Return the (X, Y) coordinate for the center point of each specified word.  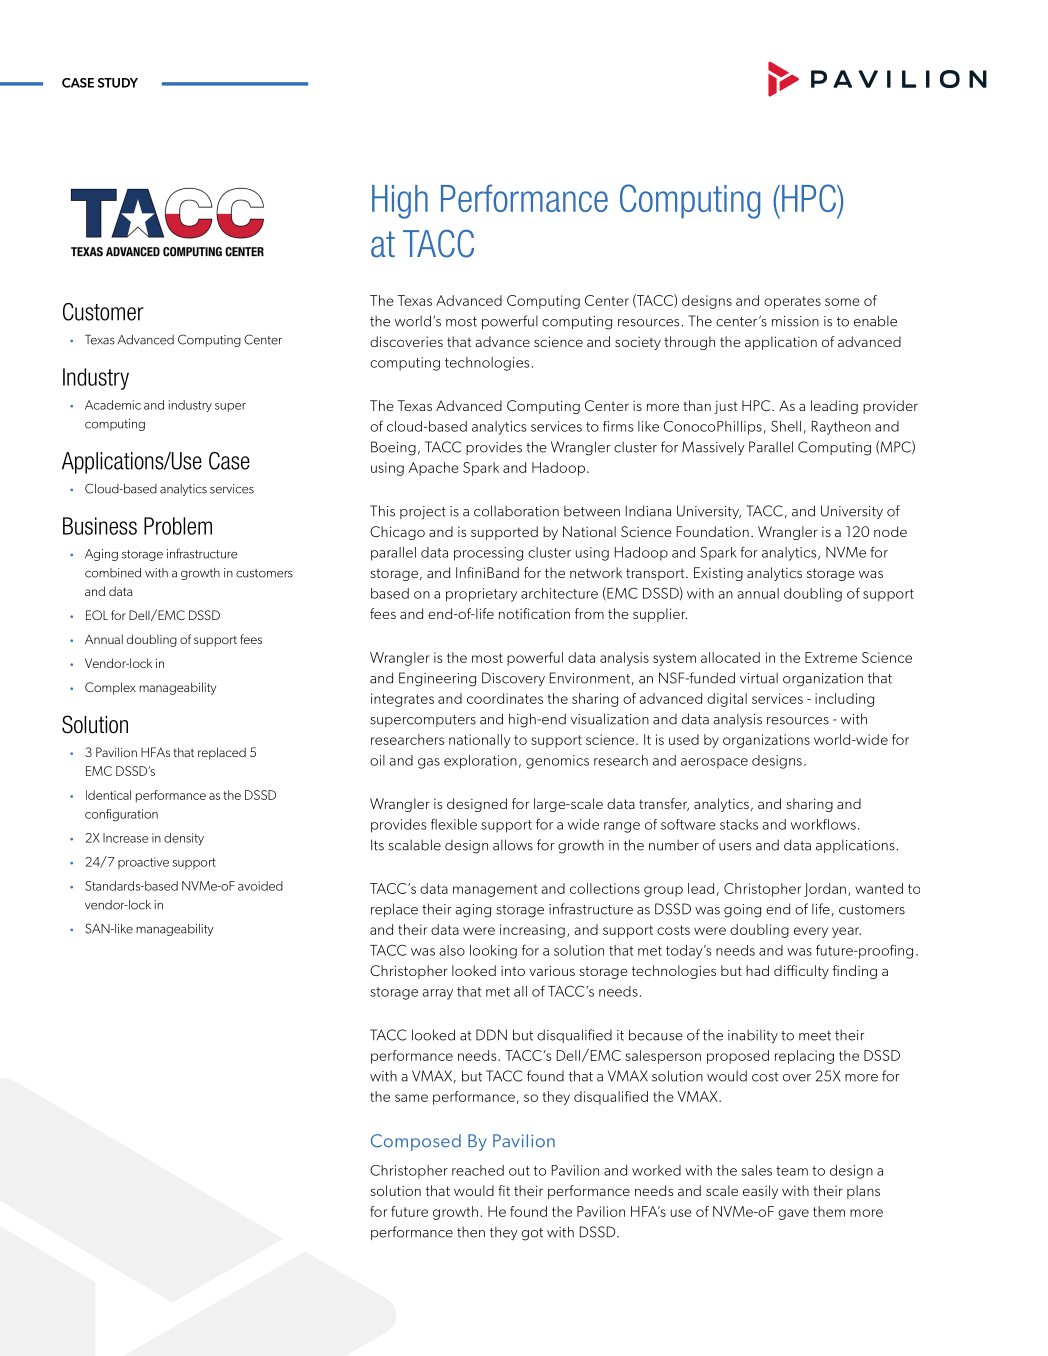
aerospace (714, 763)
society (638, 343)
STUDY (118, 83)
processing (488, 554)
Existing (718, 574)
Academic (113, 405)
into (513, 971)
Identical (108, 795)
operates (792, 302)
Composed (416, 1142)
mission (795, 321)
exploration (480, 762)
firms (618, 426)
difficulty (801, 972)
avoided (260, 886)
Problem (178, 526)
